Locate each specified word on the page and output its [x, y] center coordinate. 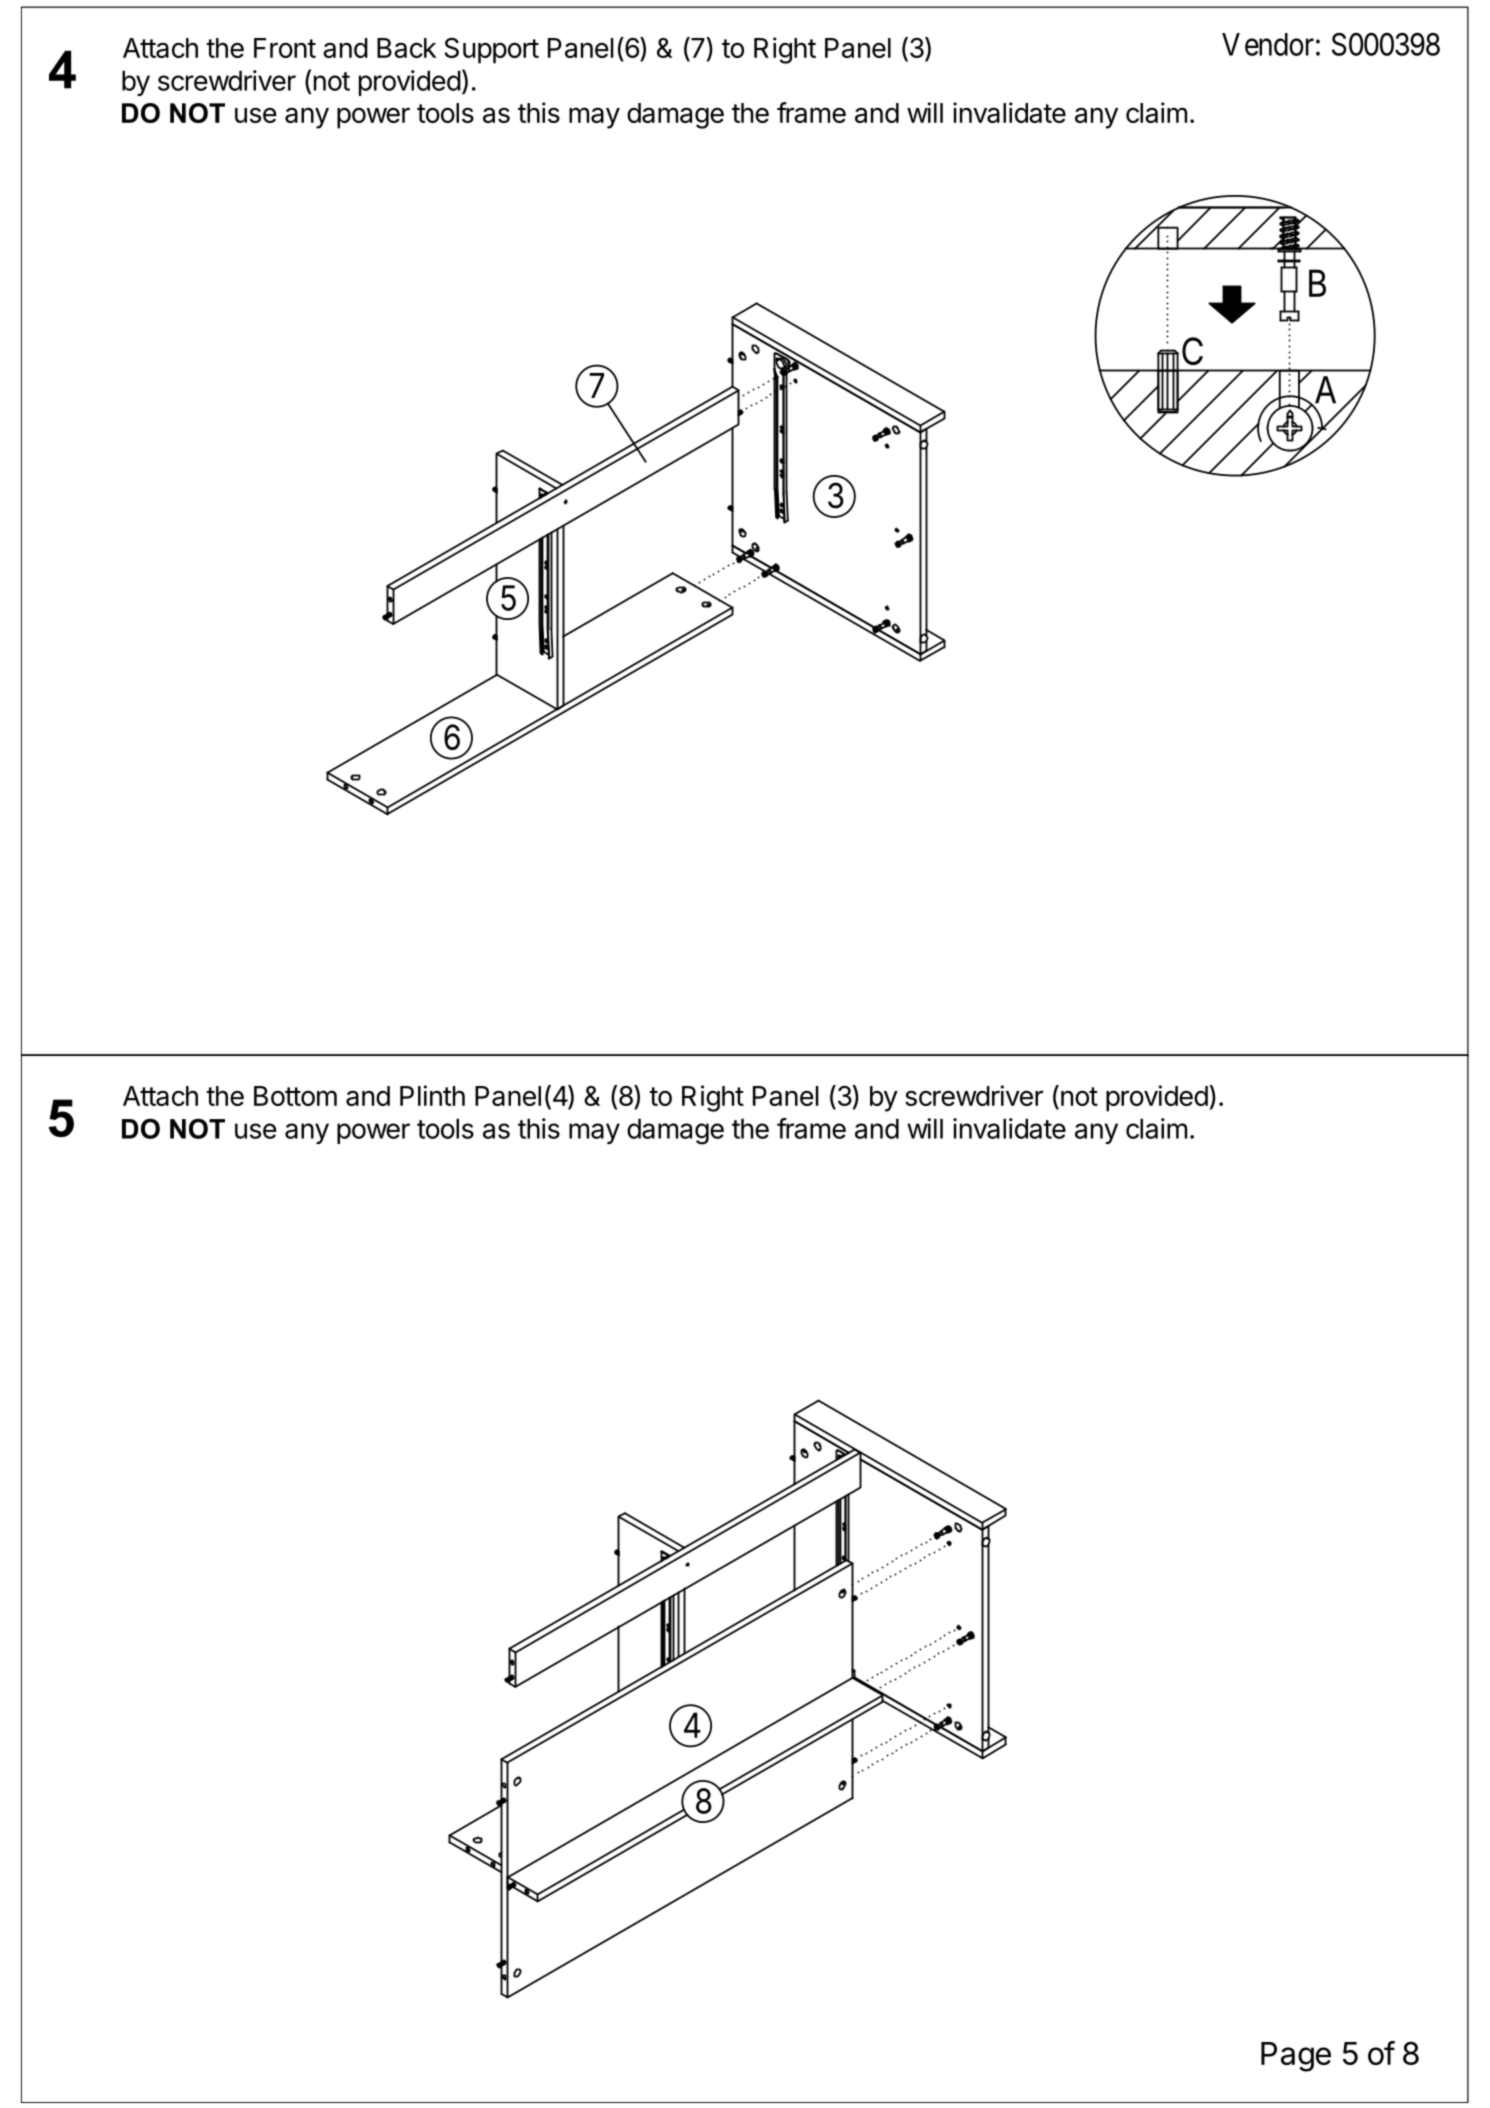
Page [1296, 2057]
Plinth [432, 1095]
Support [491, 51]
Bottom [295, 1096]
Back [406, 48]
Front [285, 48]
